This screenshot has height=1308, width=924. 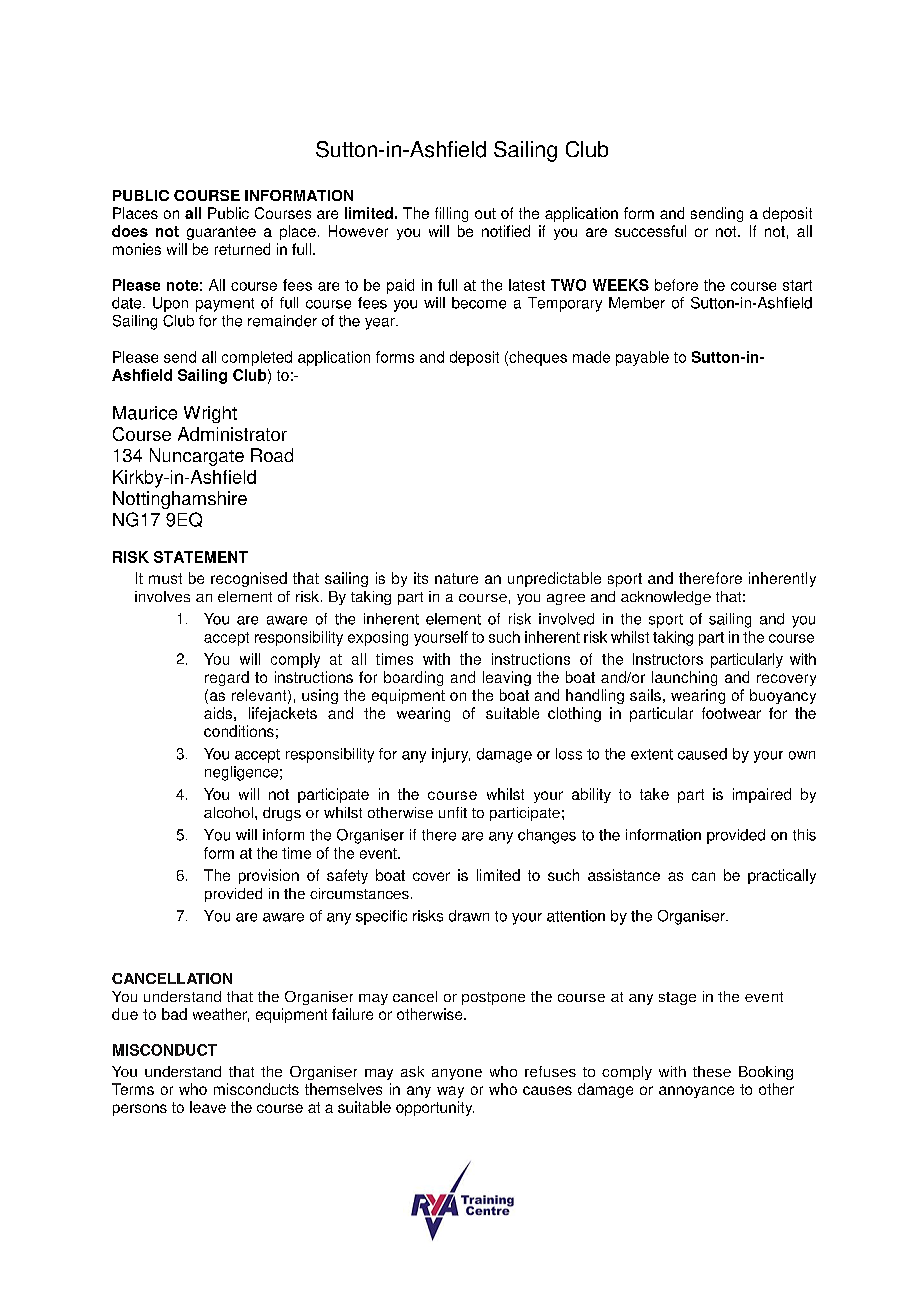 I want to click on anyone, so click(x=457, y=1074).
